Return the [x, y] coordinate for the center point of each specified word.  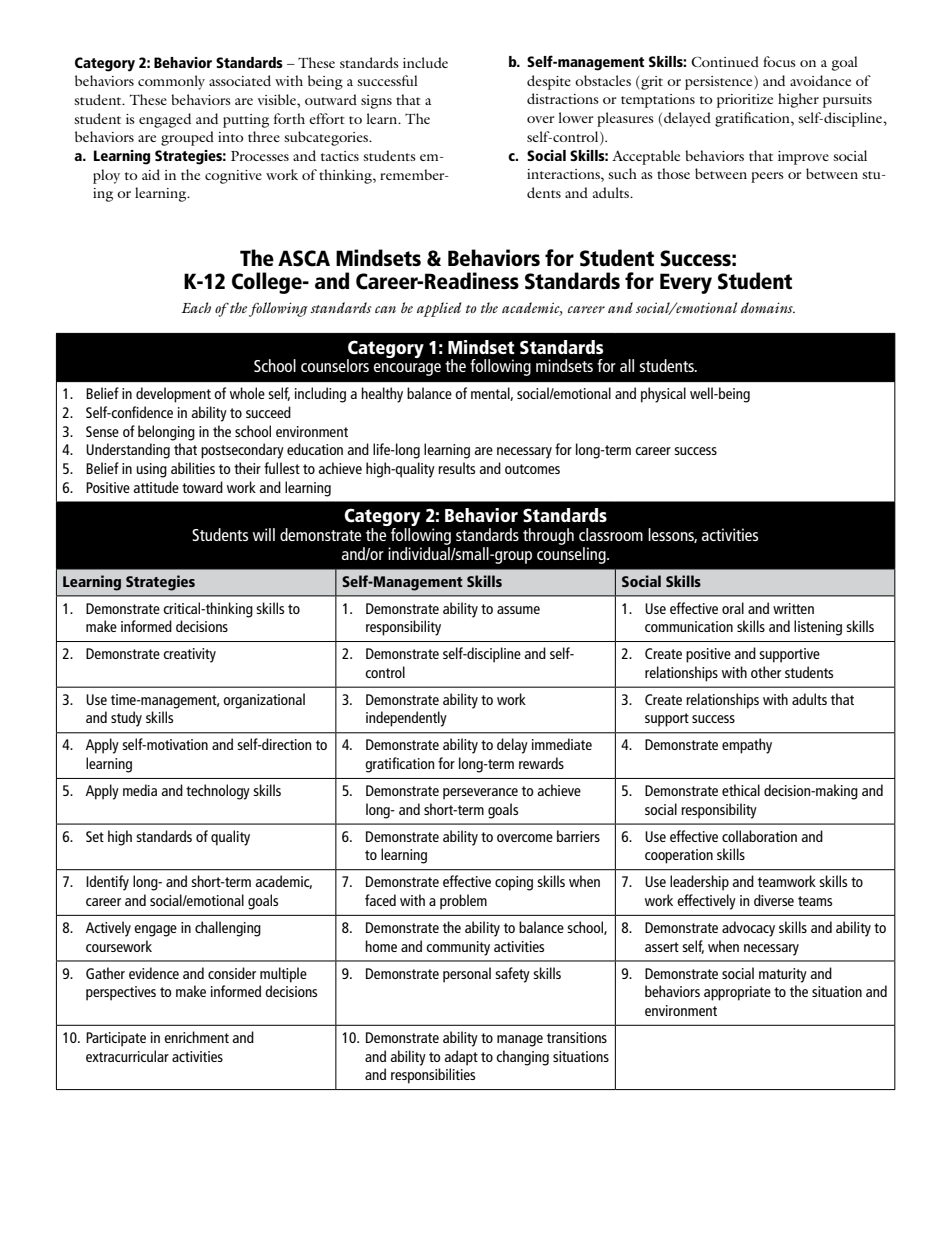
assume [518, 610]
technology [218, 792]
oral [733, 608]
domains [768, 307]
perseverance [480, 794]
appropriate [737, 993]
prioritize [745, 101]
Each [196, 307]
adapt [461, 1058]
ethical [741, 790]
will [264, 534]
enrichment [196, 1037]
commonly [171, 82]
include [425, 62]
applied [439, 309]
